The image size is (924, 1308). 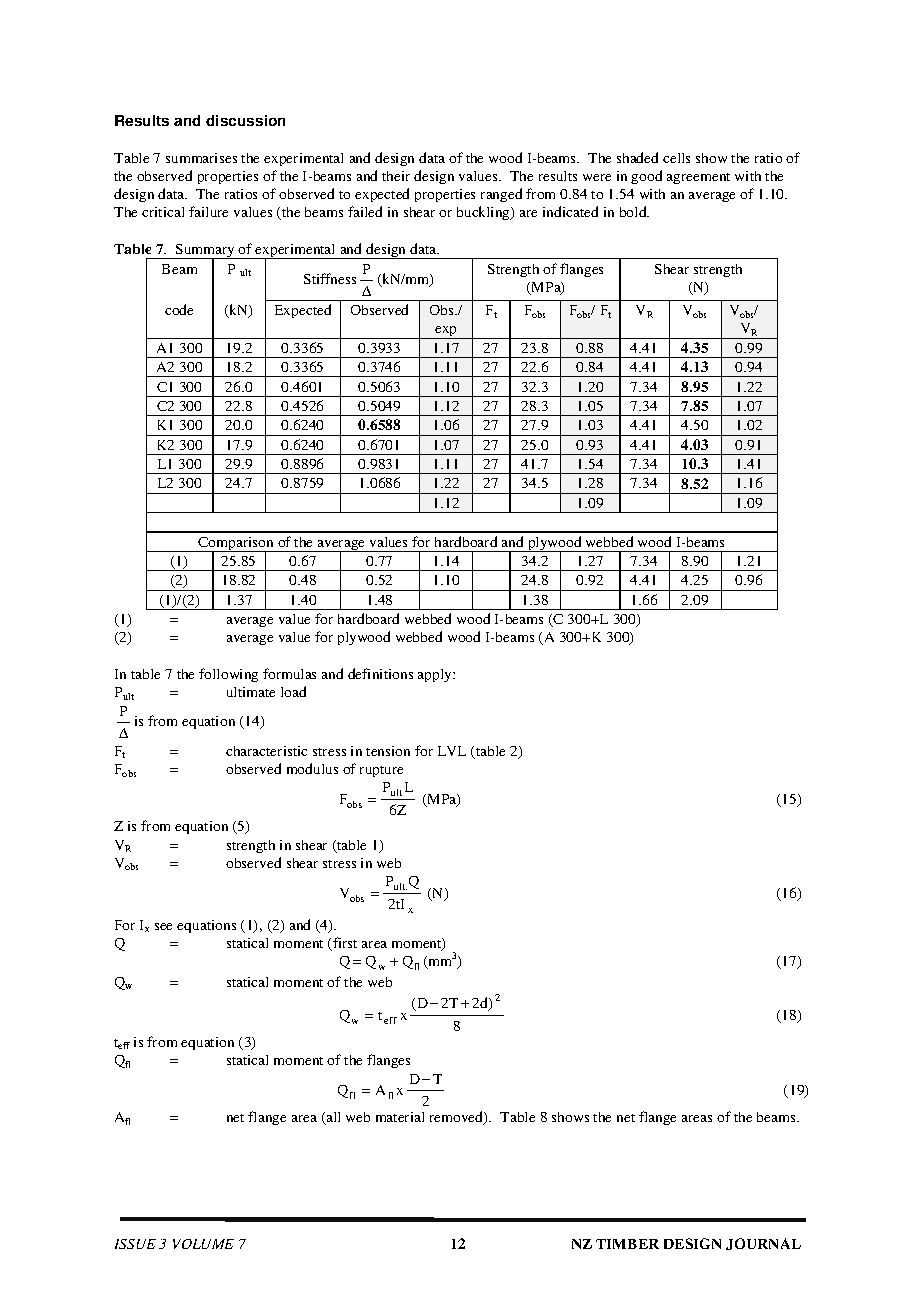 I want to click on VOLUME, so click(x=203, y=1244).
